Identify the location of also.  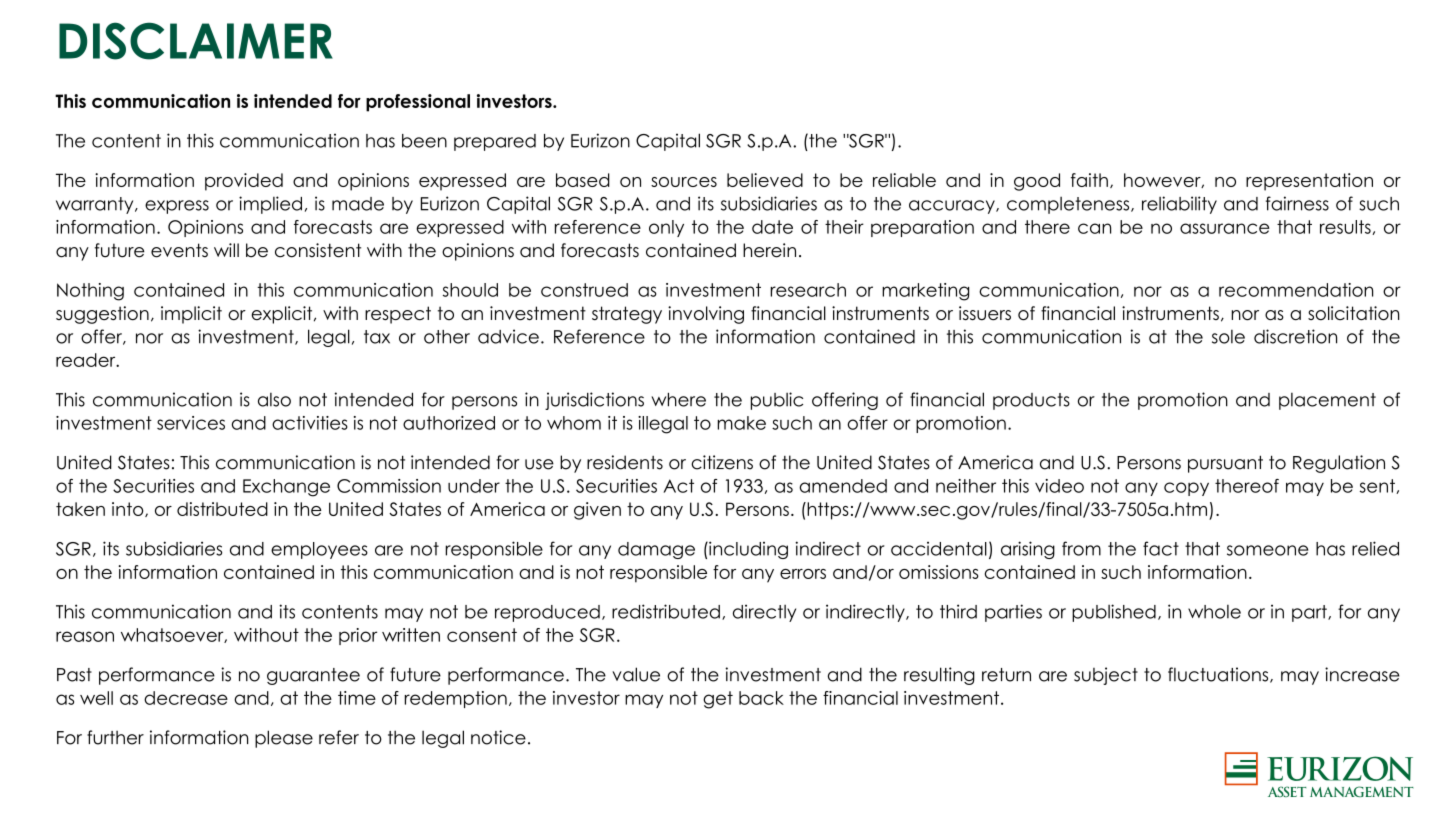
(274, 400).
